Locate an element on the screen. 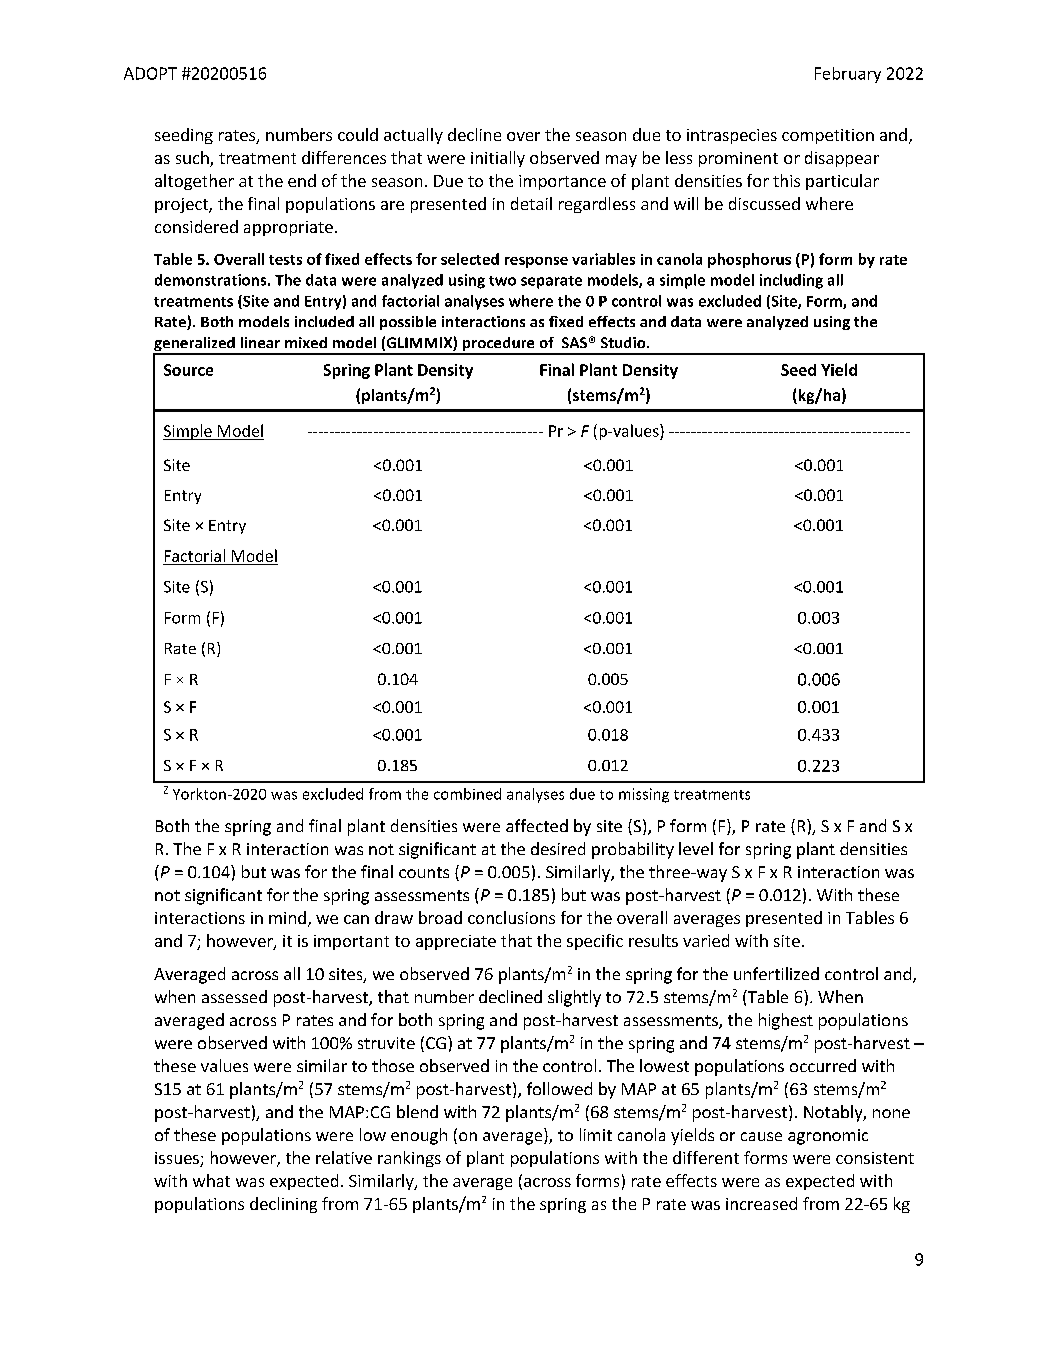 Image resolution: width=1047 pixels, height=1355 pixels. unfertilized is located at coordinates (776, 973).
